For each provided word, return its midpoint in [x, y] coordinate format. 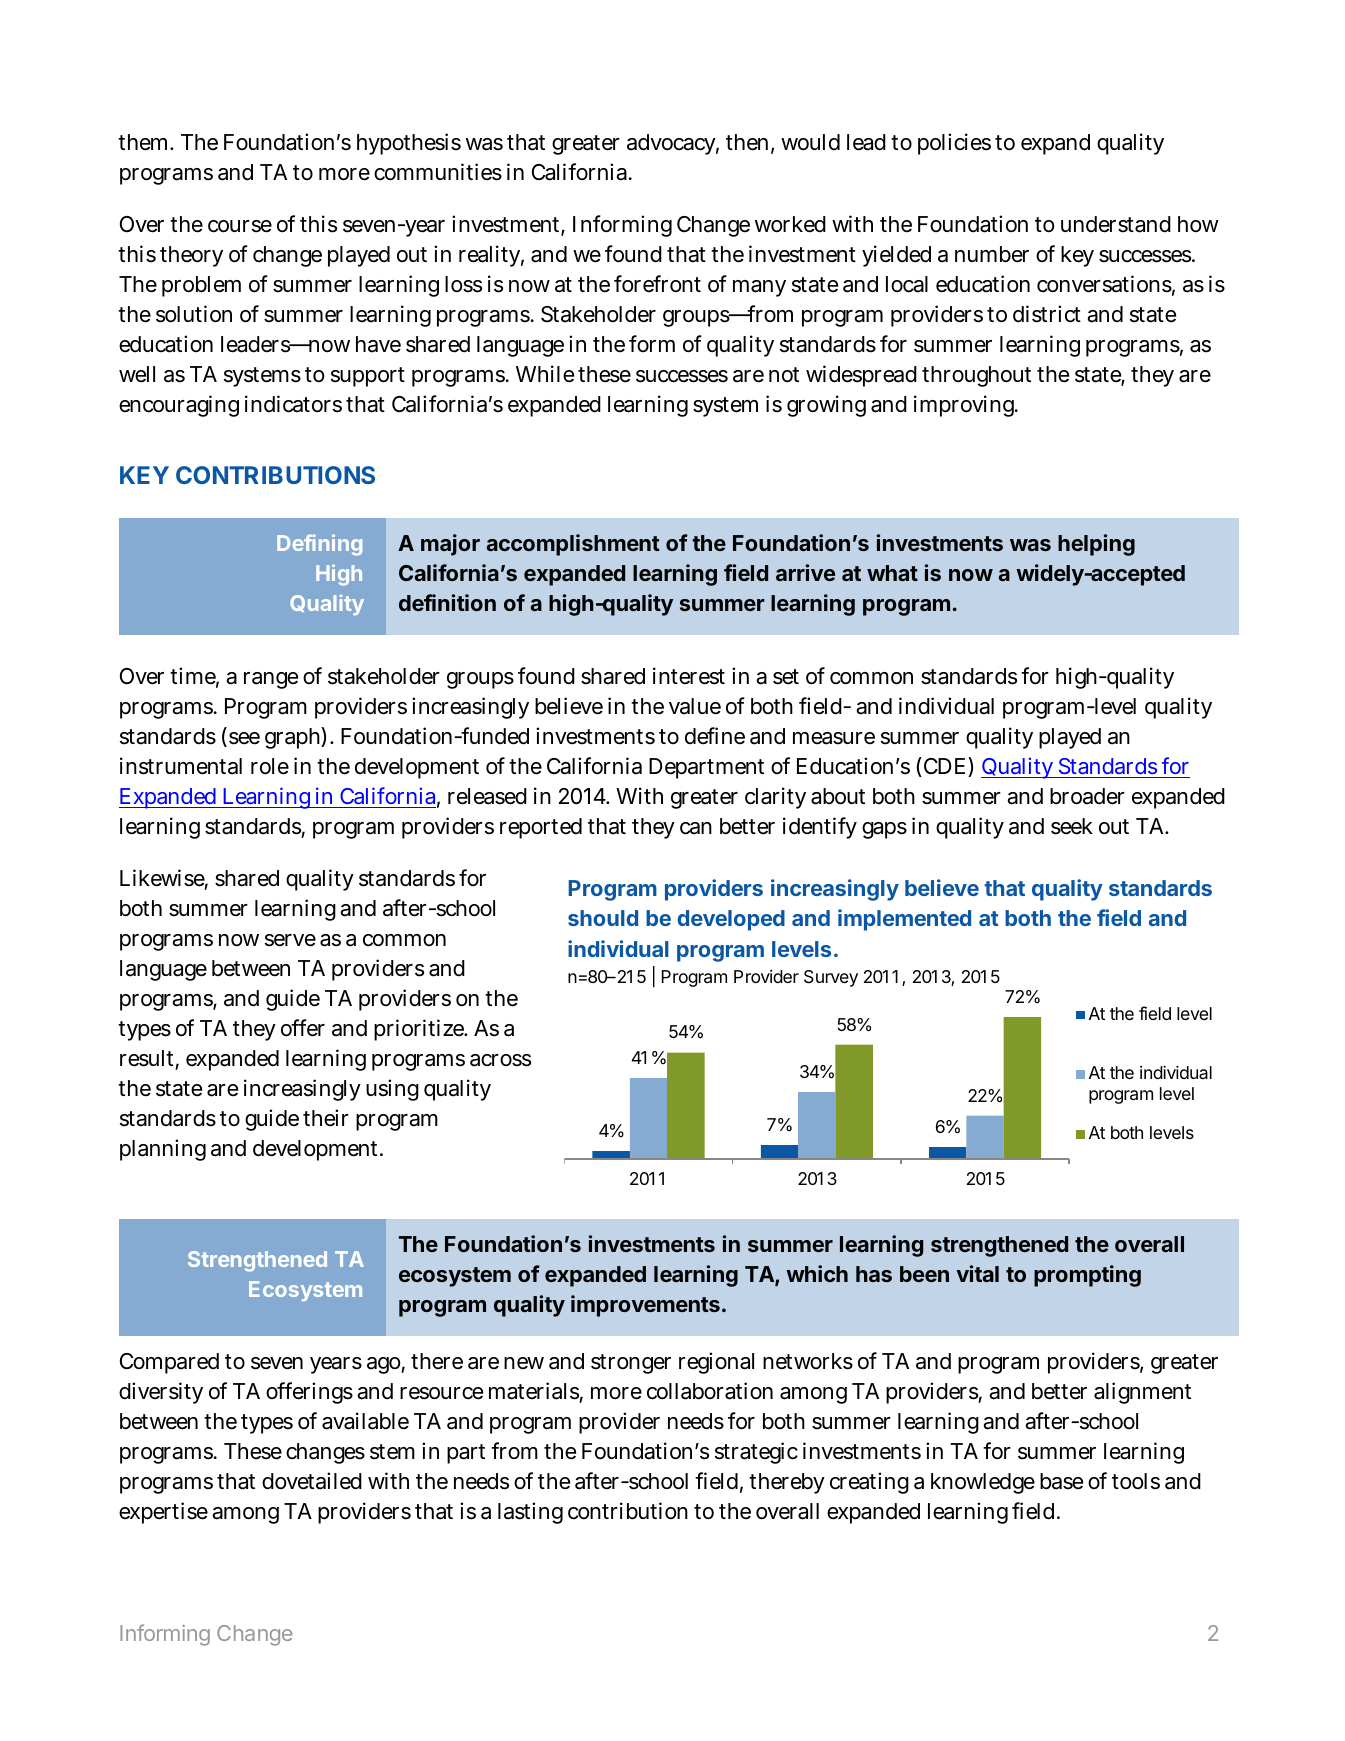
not [784, 375]
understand [1116, 224]
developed [731, 920]
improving [965, 406]
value [695, 706]
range [271, 680]
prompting [1087, 1276]
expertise [163, 1513]
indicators [293, 404]
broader [1087, 796]
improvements [645, 1306]
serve [290, 940]
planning [163, 1150]
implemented [904, 920]
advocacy [673, 144]
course [240, 226]
